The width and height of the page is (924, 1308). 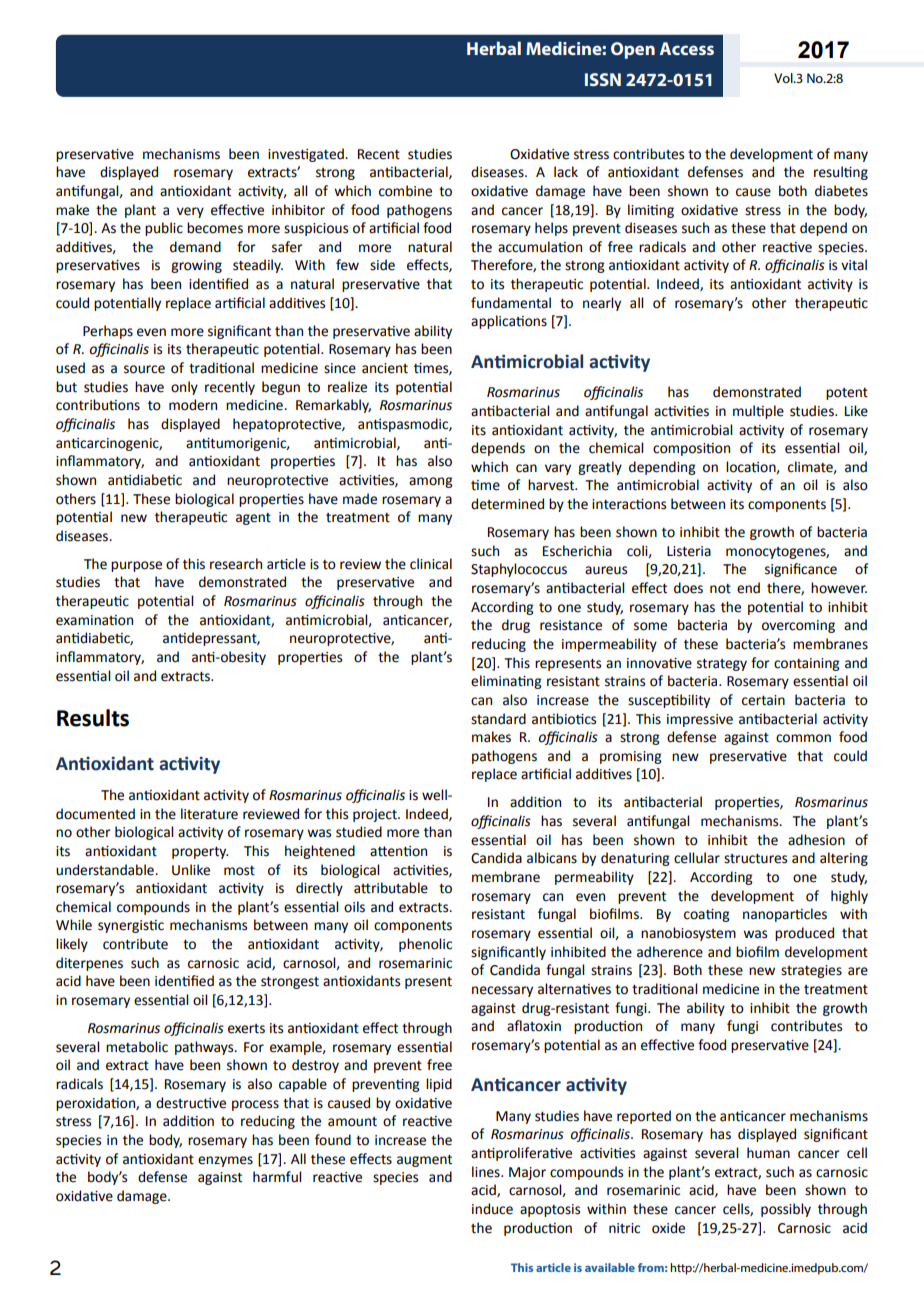 I want to click on Results, so click(x=93, y=718).
